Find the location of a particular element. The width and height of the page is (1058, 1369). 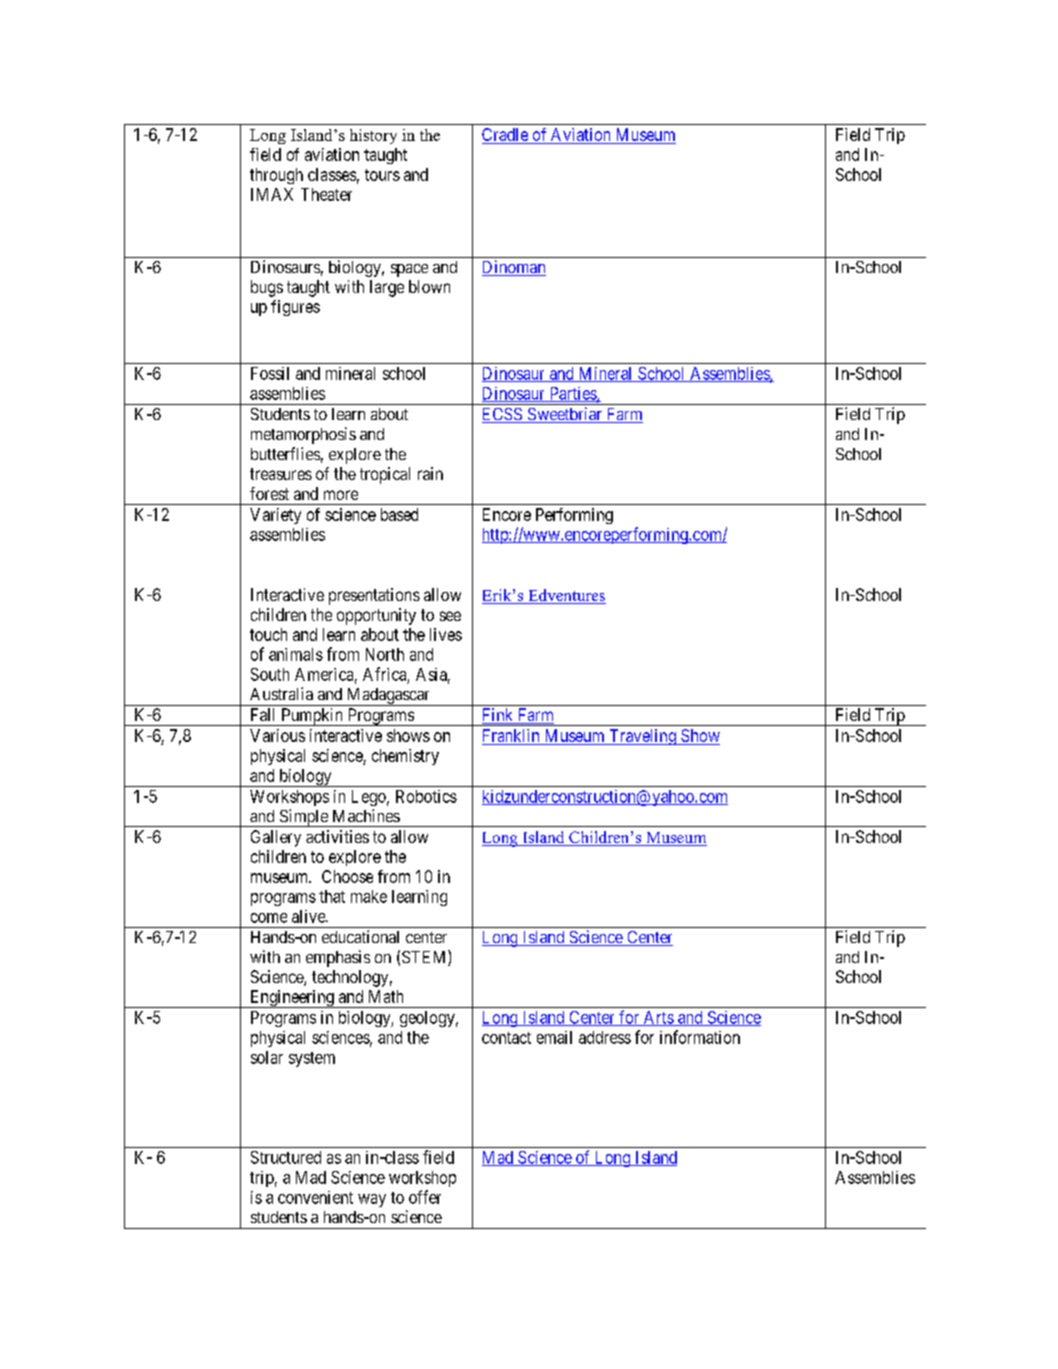

convenient is located at coordinates (315, 1197).
